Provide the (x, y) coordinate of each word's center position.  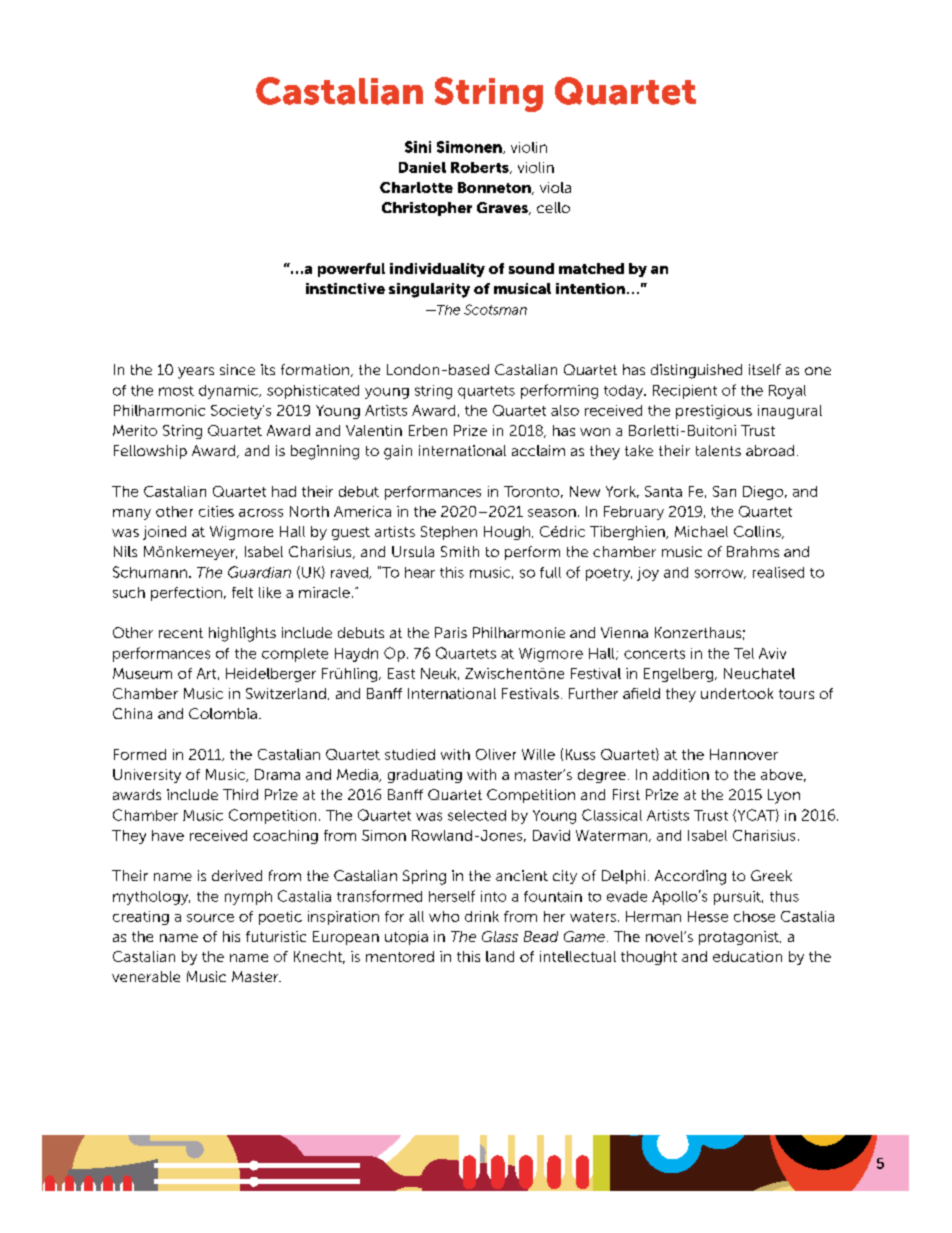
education (747, 956)
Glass (500, 936)
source (210, 918)
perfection (186, 594)
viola (555, 187)
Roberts (481, 168)
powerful (351, 270)
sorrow (720, 574)
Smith (460, 551)
